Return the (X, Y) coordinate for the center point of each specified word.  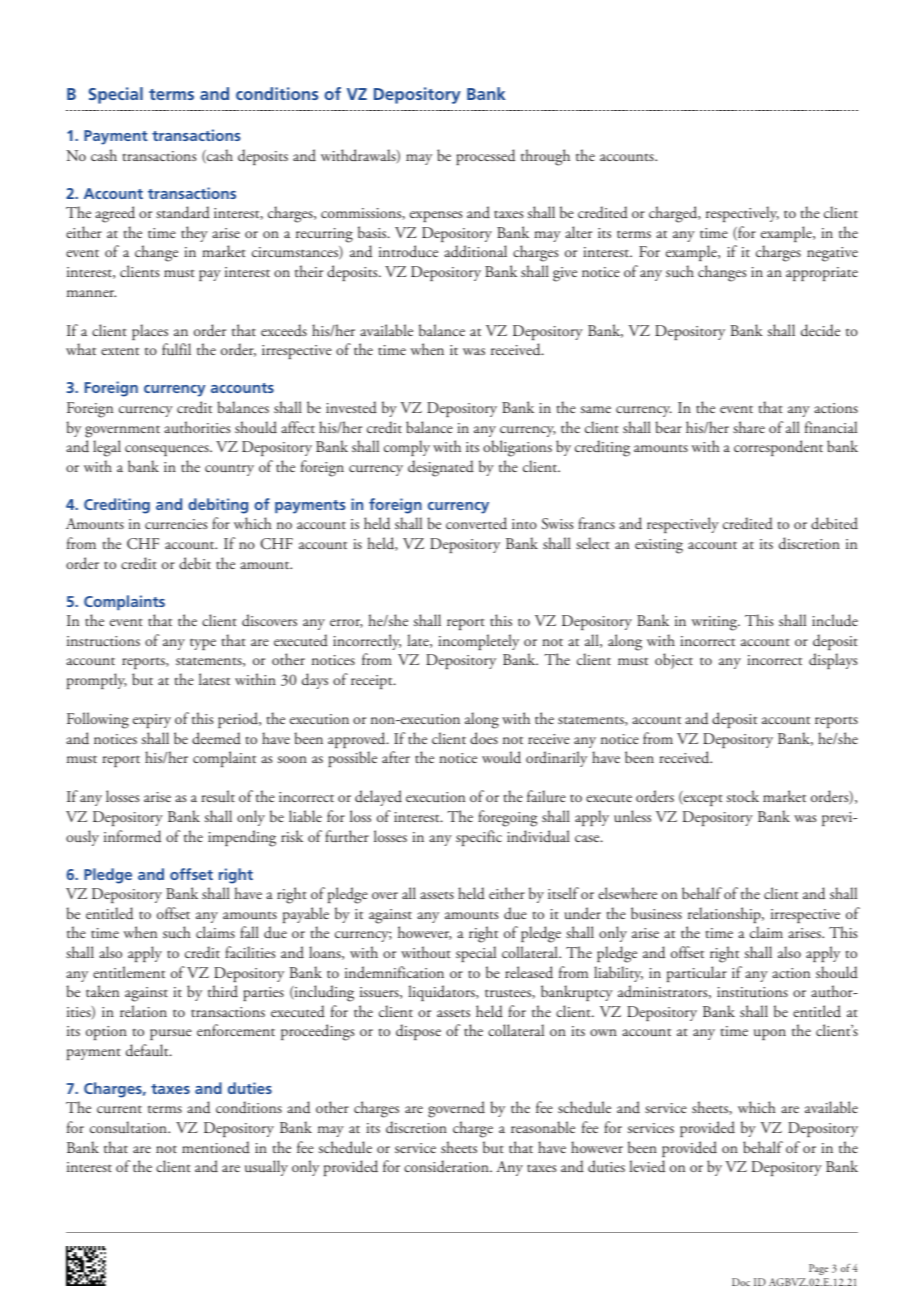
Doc (741, 1282)
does (484, 738)
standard (183, 212)
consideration (447, 1166)
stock (743, 796)
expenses (436, 216)
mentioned (216, 1147)
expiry (152, 721)
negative (832, 254)
